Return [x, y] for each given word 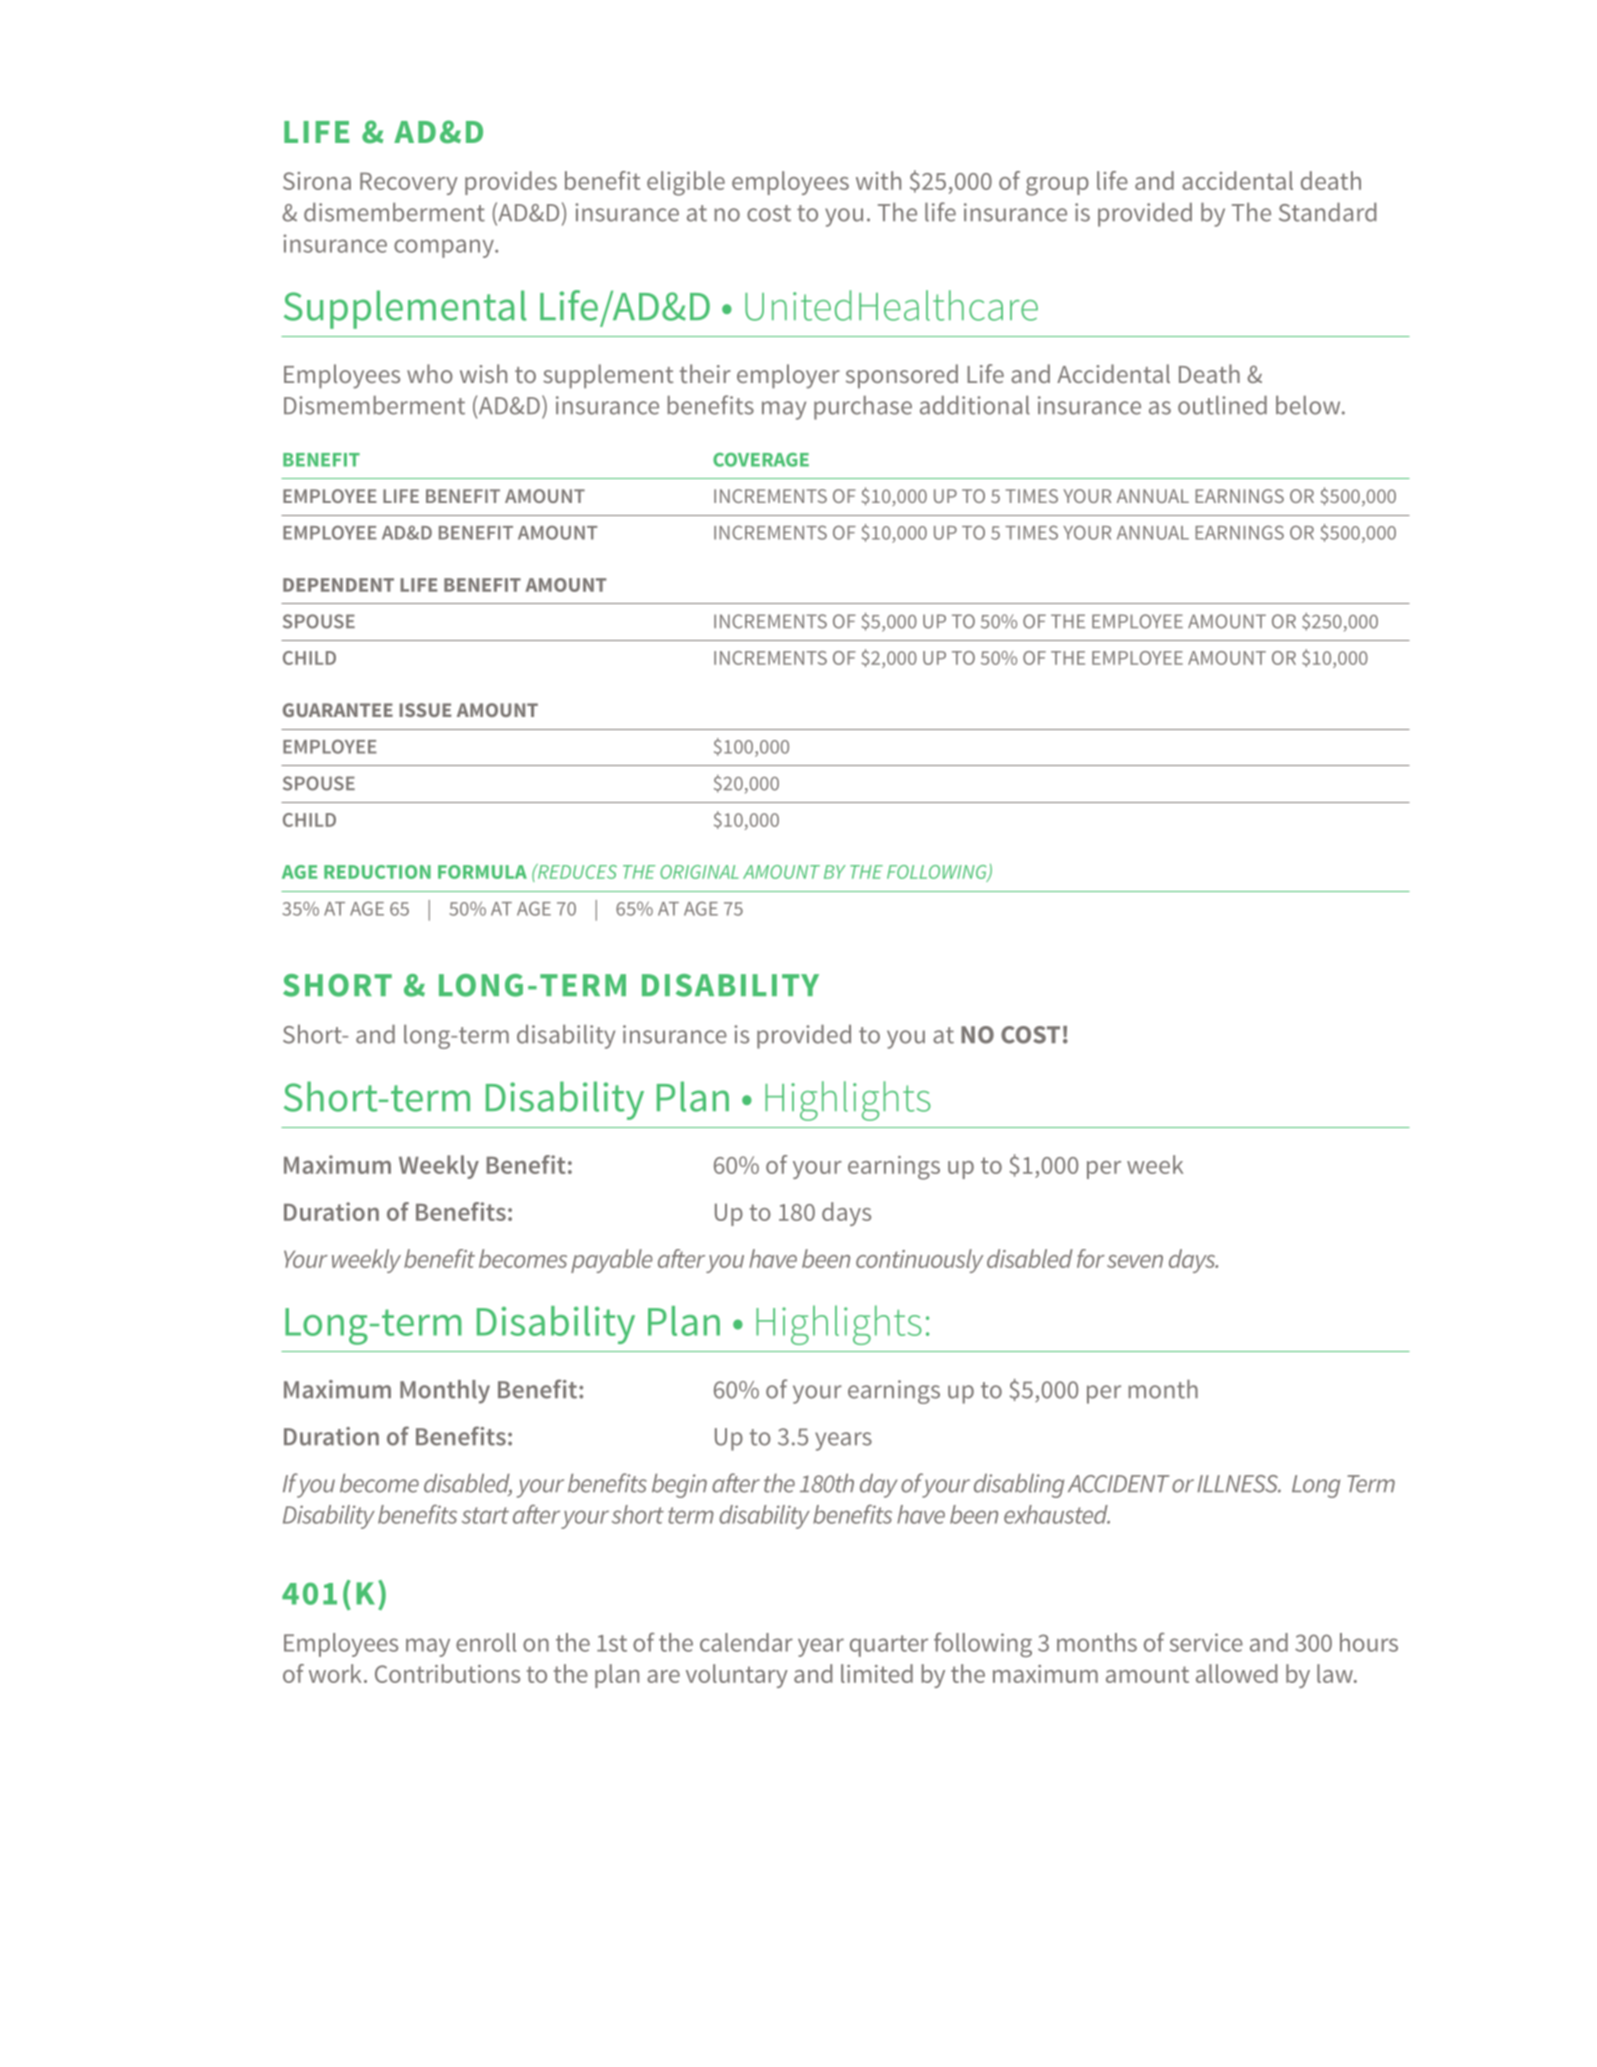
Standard [1327, 212]
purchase [863, 408]
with [878, 180]
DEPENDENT [338, 585]
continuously [919, 1261]
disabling [1019, 1486]
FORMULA [482, 872]
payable [612, 1261]
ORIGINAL [699, 872]
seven [1135, 1261]
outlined [1222, 405]
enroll [486, 1642]
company [445, 248]
